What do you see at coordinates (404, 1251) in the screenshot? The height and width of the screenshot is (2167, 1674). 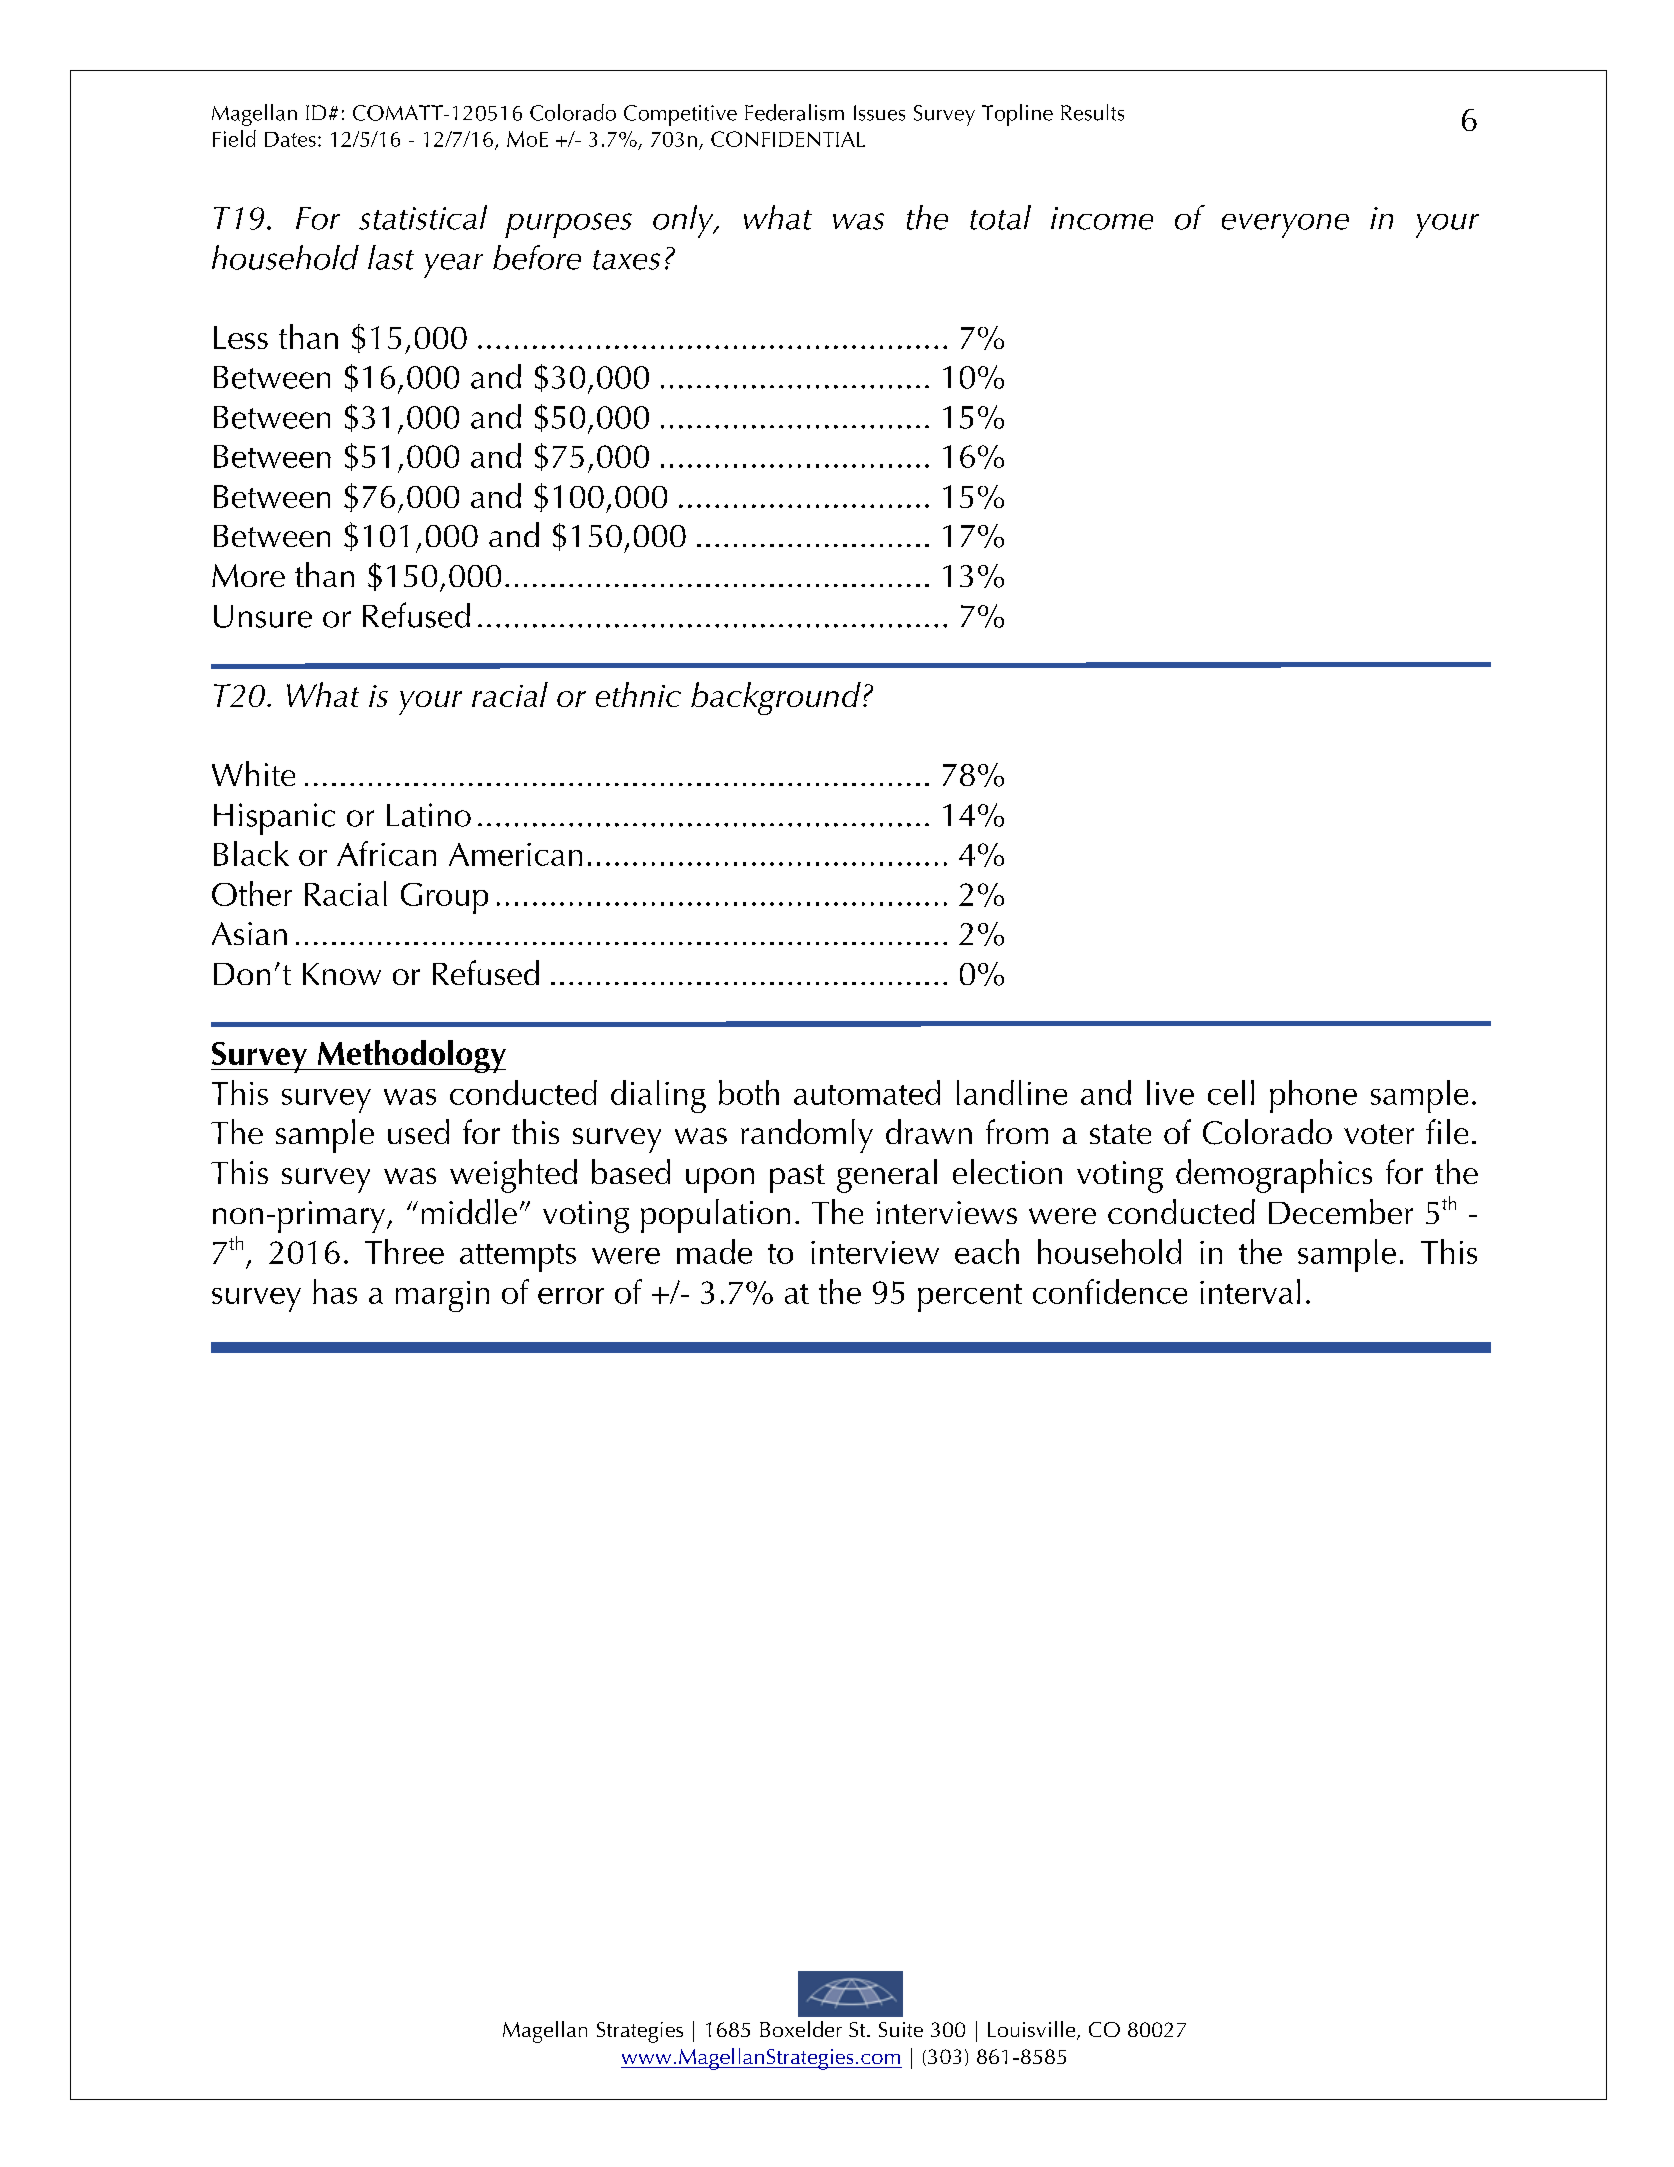 I see `Three` at bounding box center [404, 1251].
